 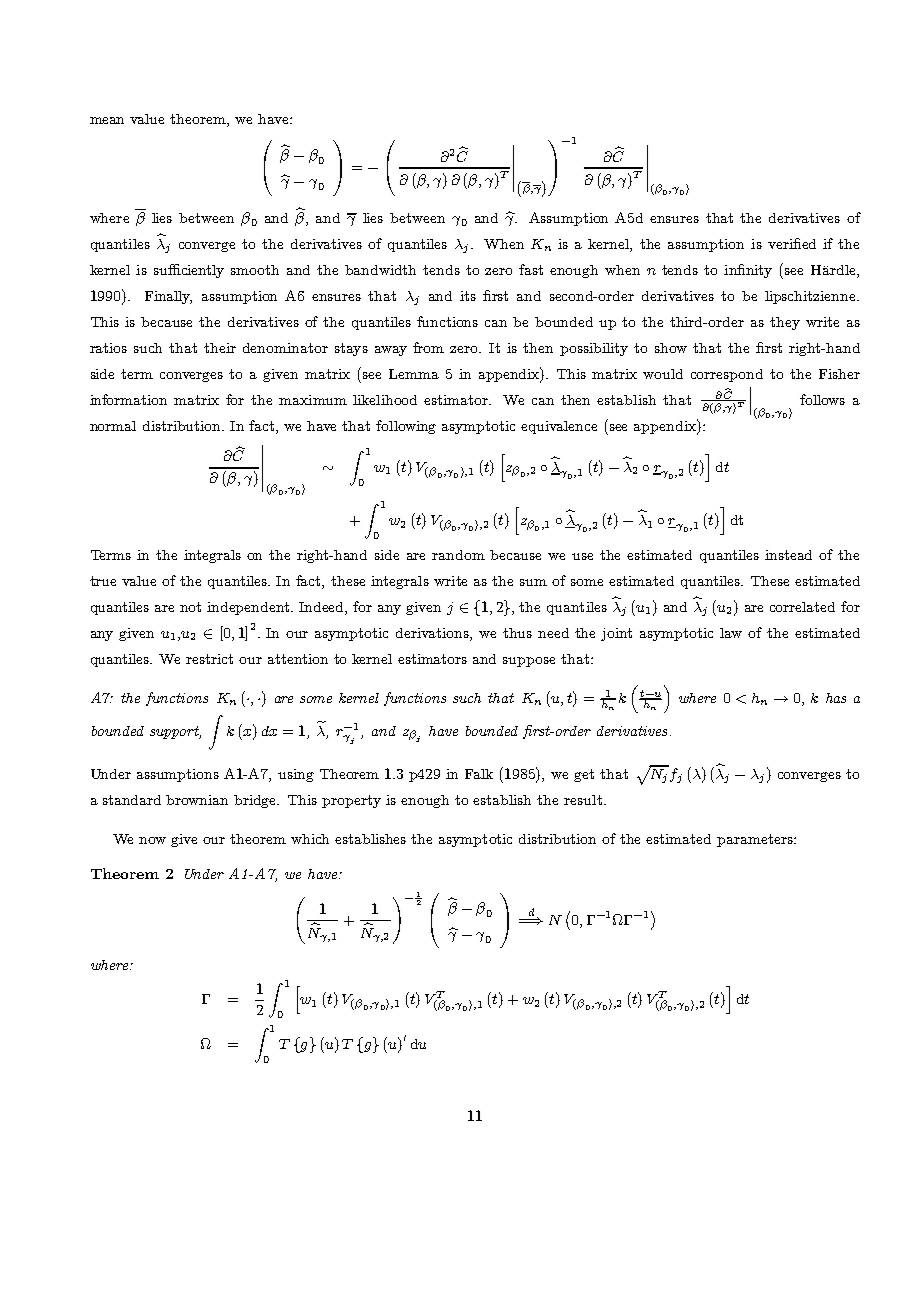 I want to click on normal, so click(x=113, y=426).
